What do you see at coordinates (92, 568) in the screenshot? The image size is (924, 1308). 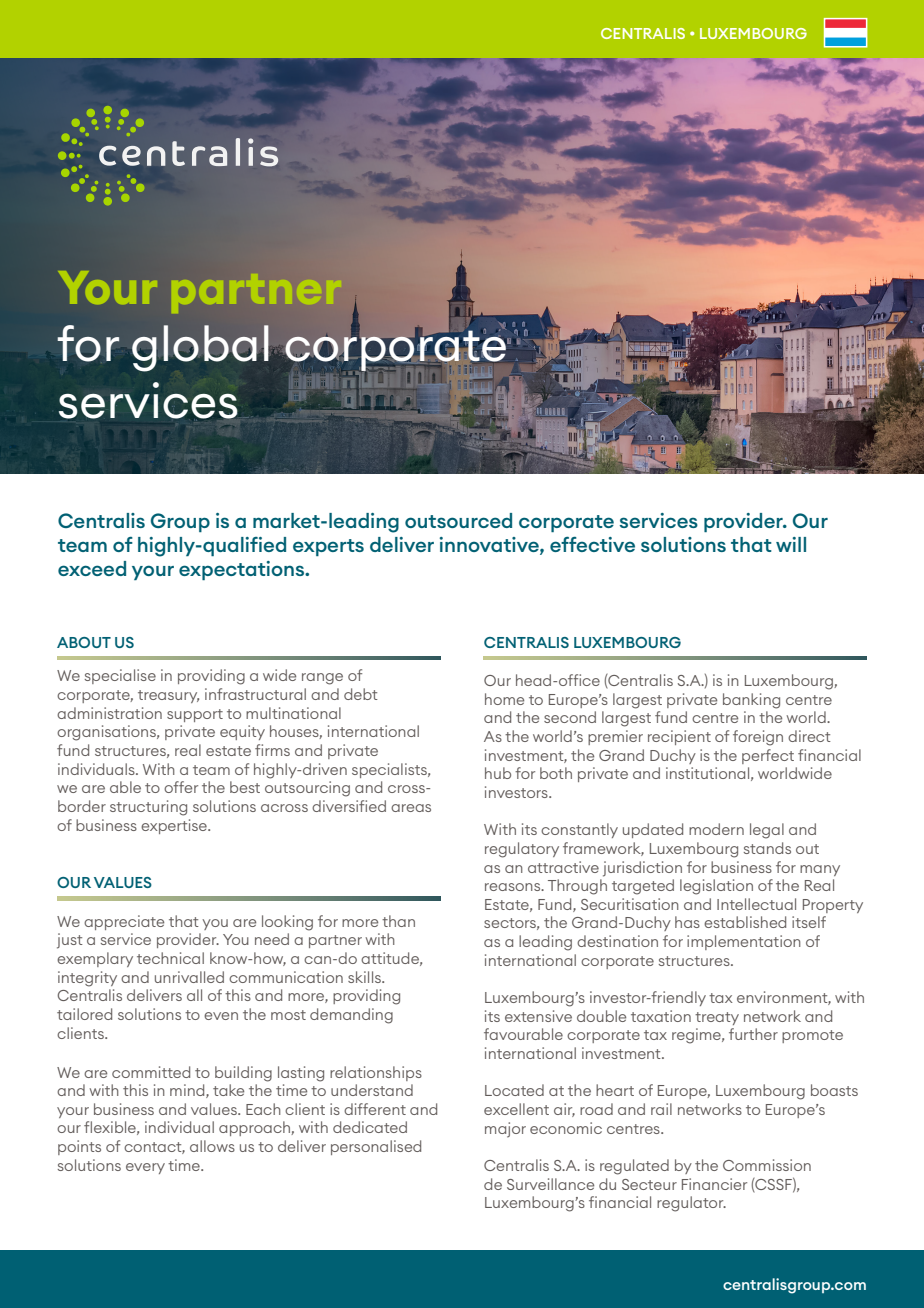 I see `exceed` at bounding box center [92, 568].
